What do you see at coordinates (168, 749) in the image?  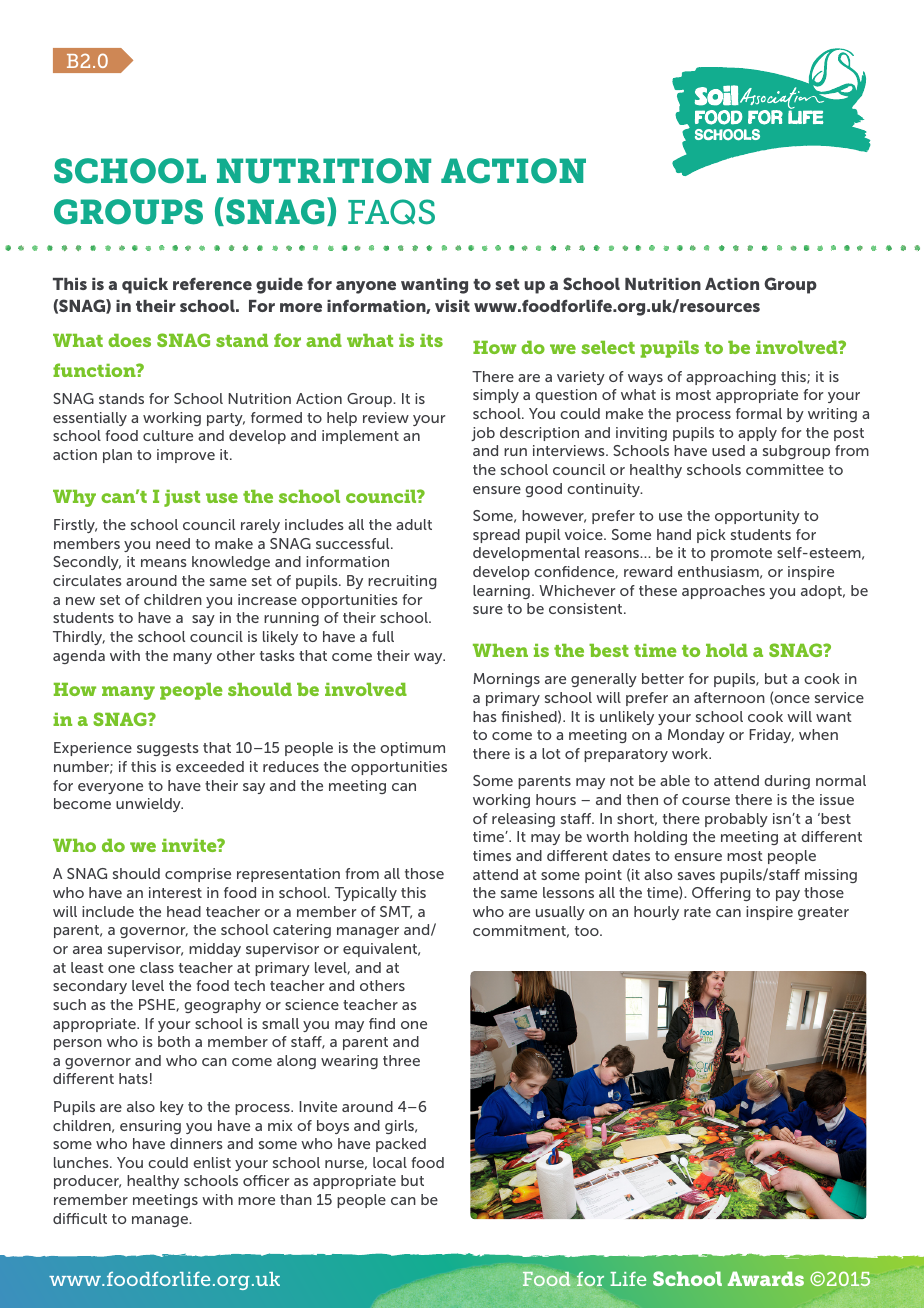 I see `suggests` at bounding box center [168, 749].
